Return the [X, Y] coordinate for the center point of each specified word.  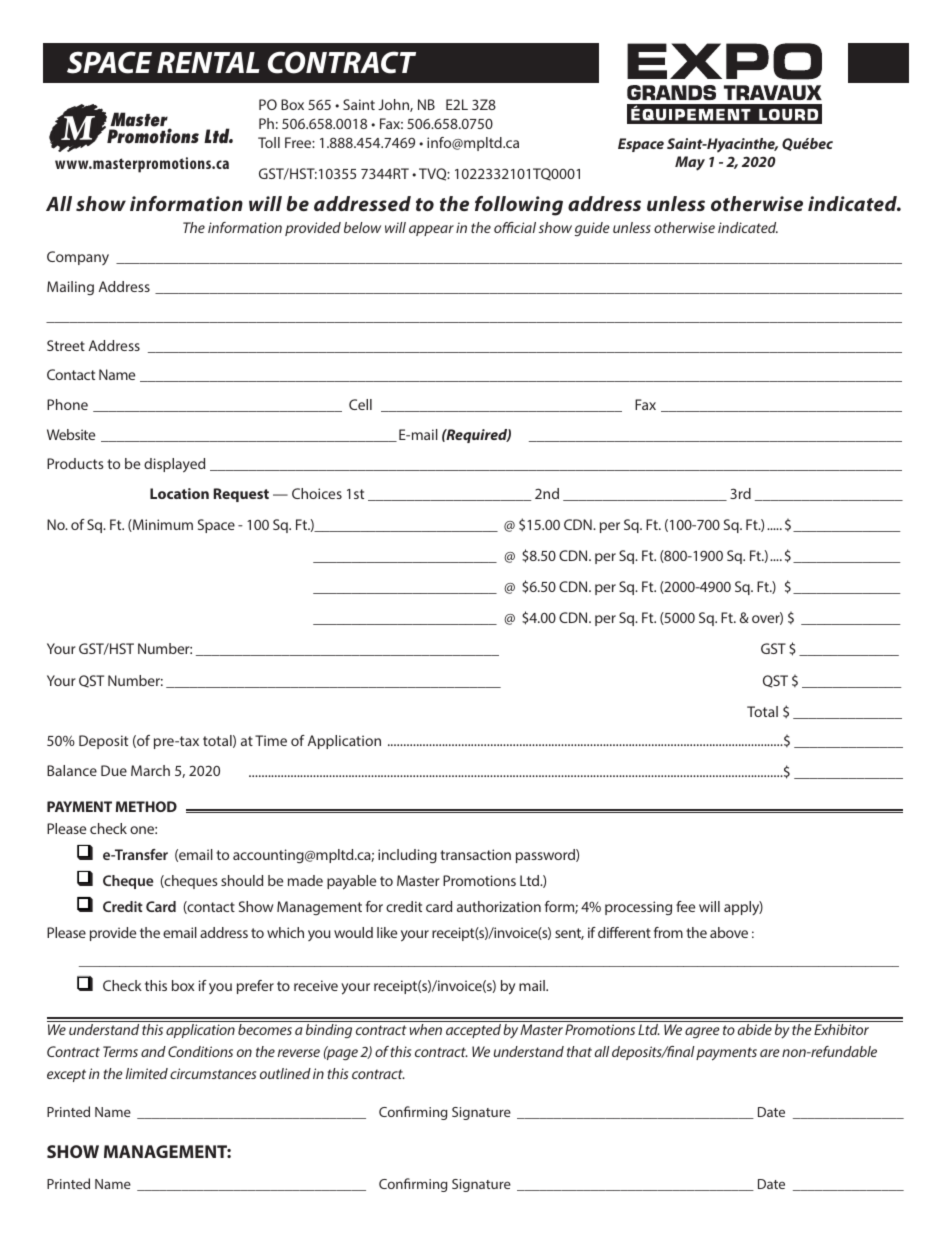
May [690, 163]
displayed [174, 465]
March [150, 770]
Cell [360, 404]
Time [271, 740]
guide [592, 229]
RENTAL [208, 62]
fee [685, 906]
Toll [269, 142]
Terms [120, 1051]
